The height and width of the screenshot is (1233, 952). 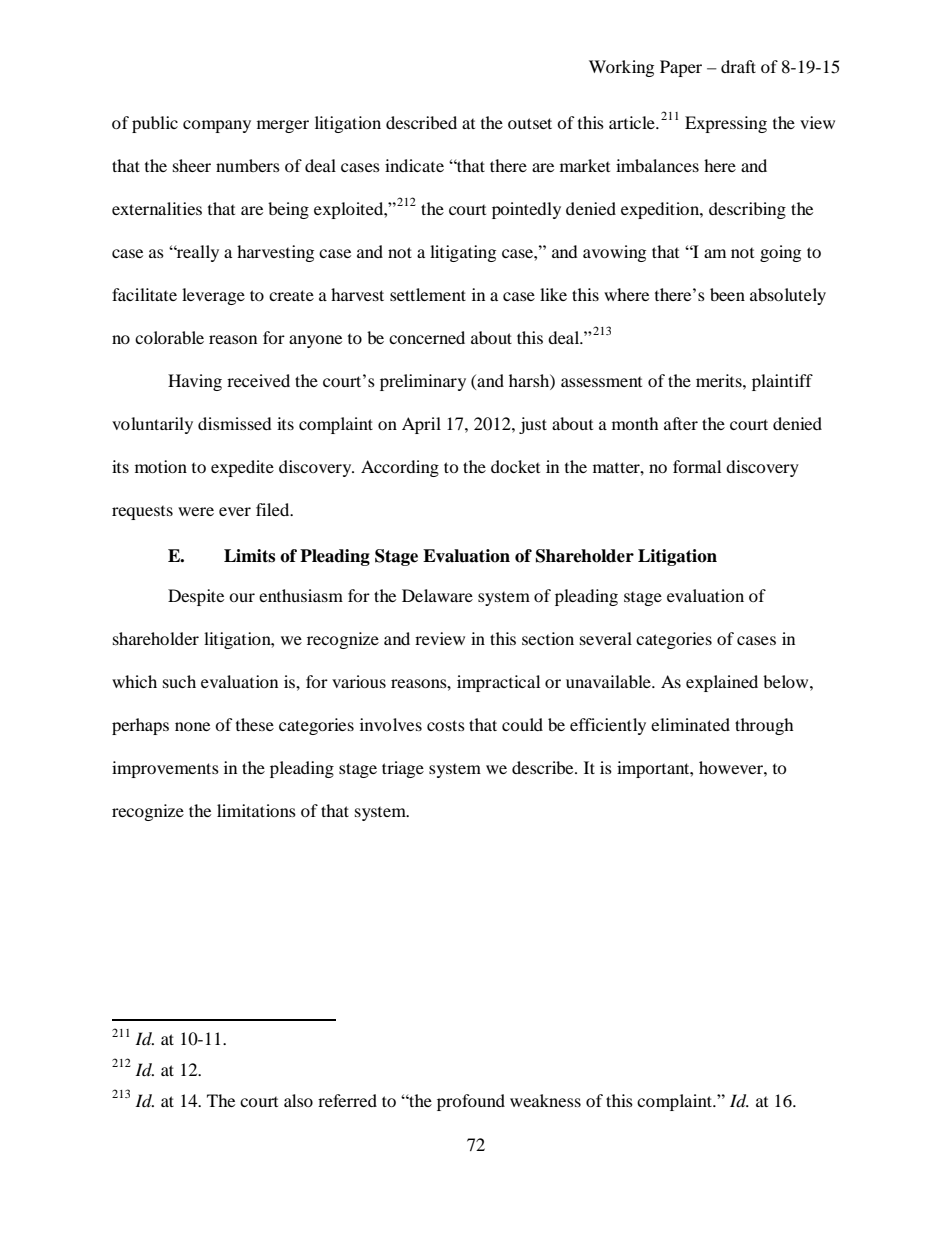 I want to click on colorable, so click(x=169, y=337).
